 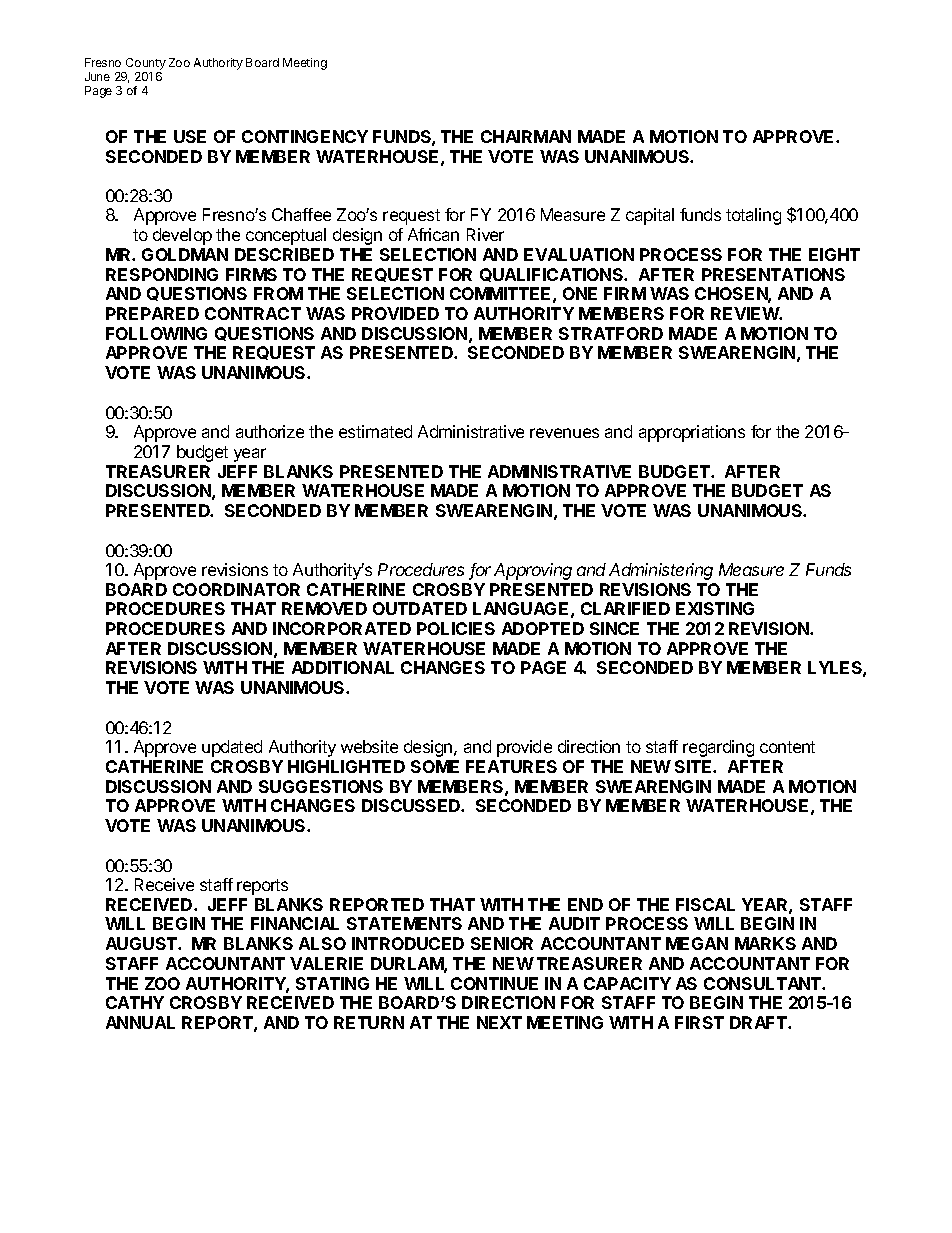 I want to click on totaling, so click(x=753, y=216).
